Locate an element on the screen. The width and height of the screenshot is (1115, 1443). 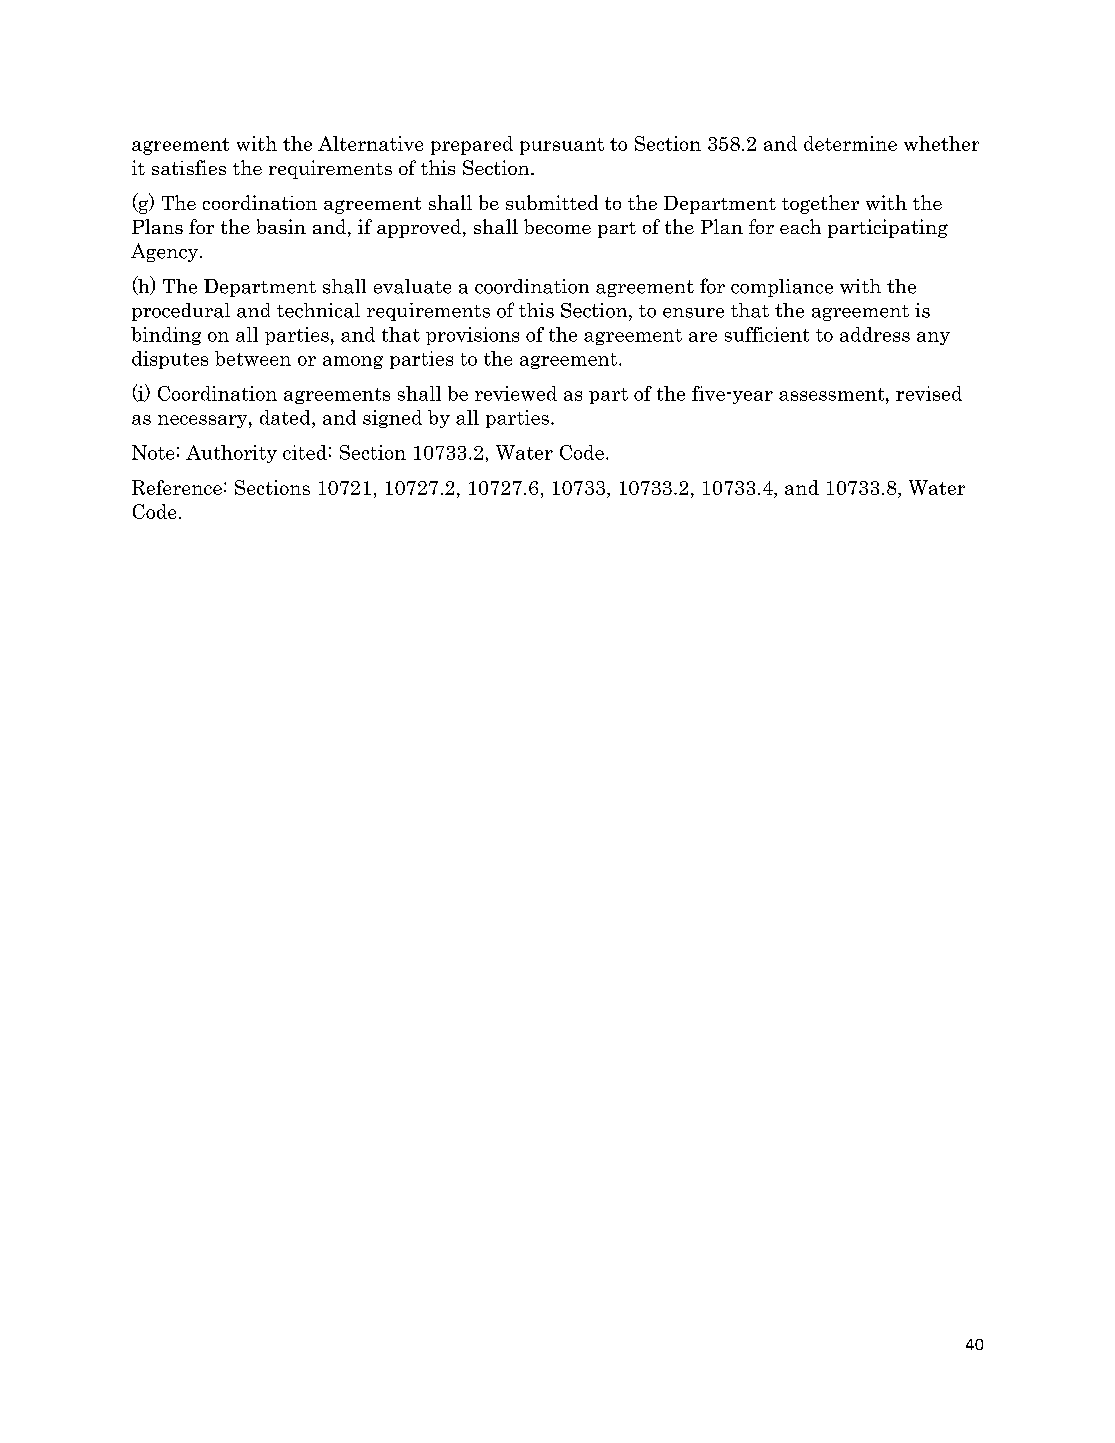
determine is located at coordinates (850, 143).
